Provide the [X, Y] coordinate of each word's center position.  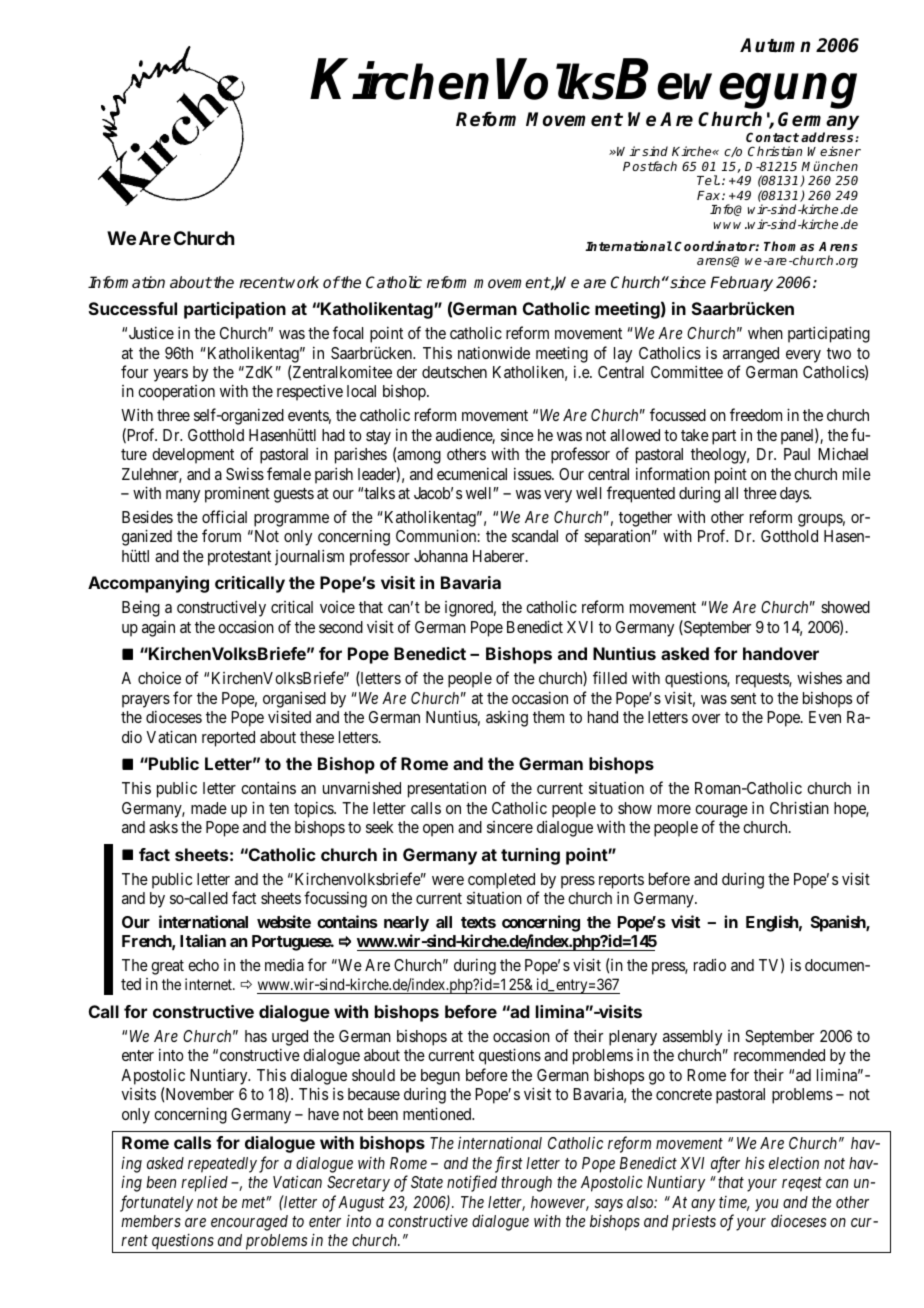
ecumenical [472, 474]
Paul [797, 454]
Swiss [245, 474]
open [438, 830]
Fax [710, 195]
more [674, 809]
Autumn [775, 45]
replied [204, 1184]
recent [262, 282]
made [209, 808]
